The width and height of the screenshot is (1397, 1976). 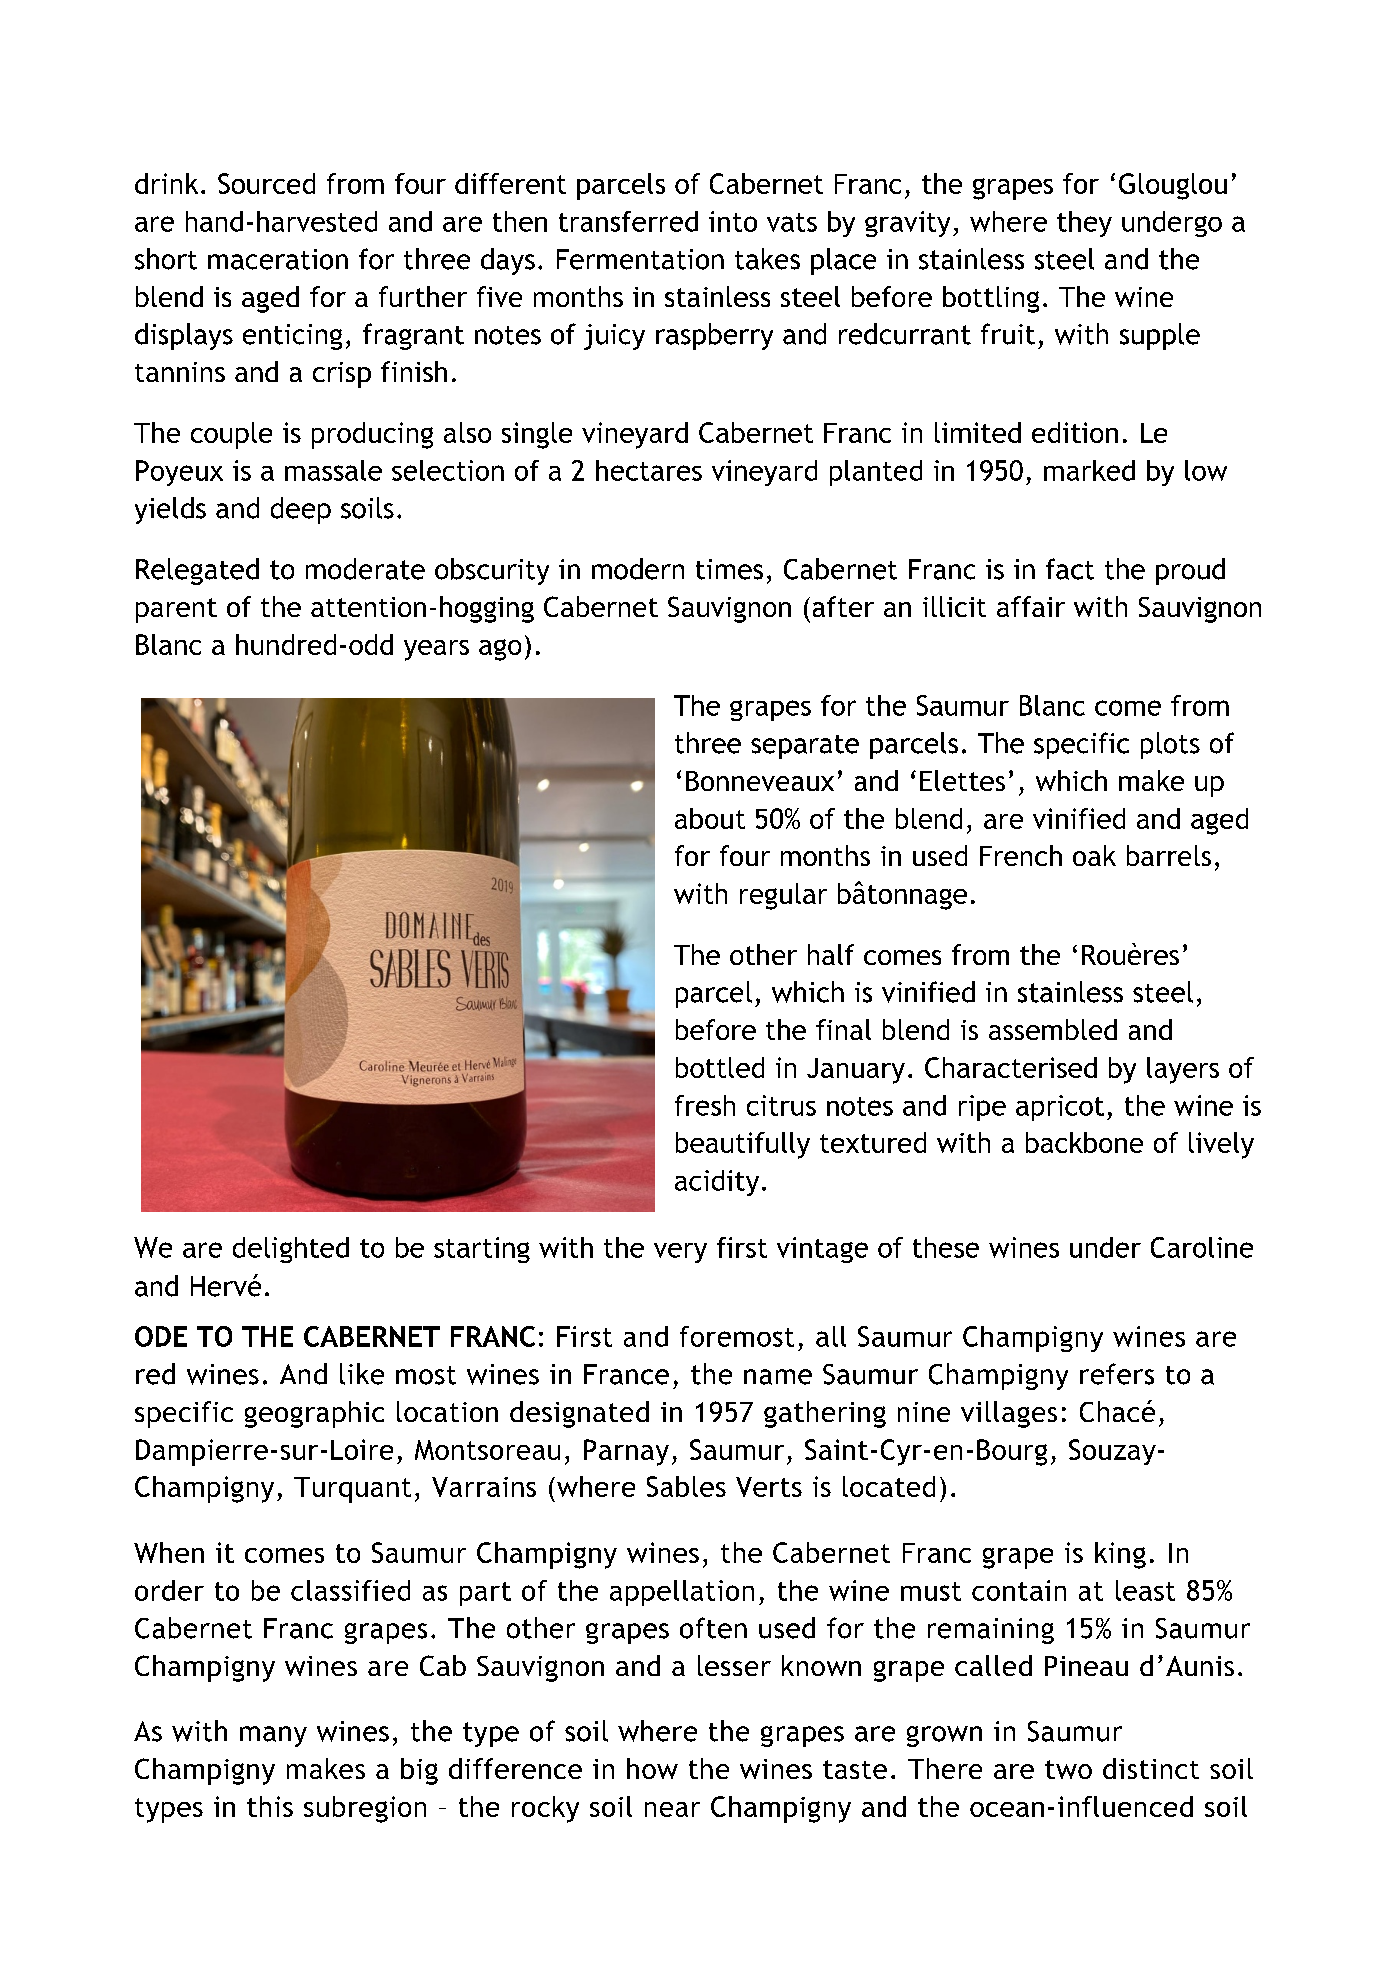 I want to click on maceration, so click(x=278, y=259).
